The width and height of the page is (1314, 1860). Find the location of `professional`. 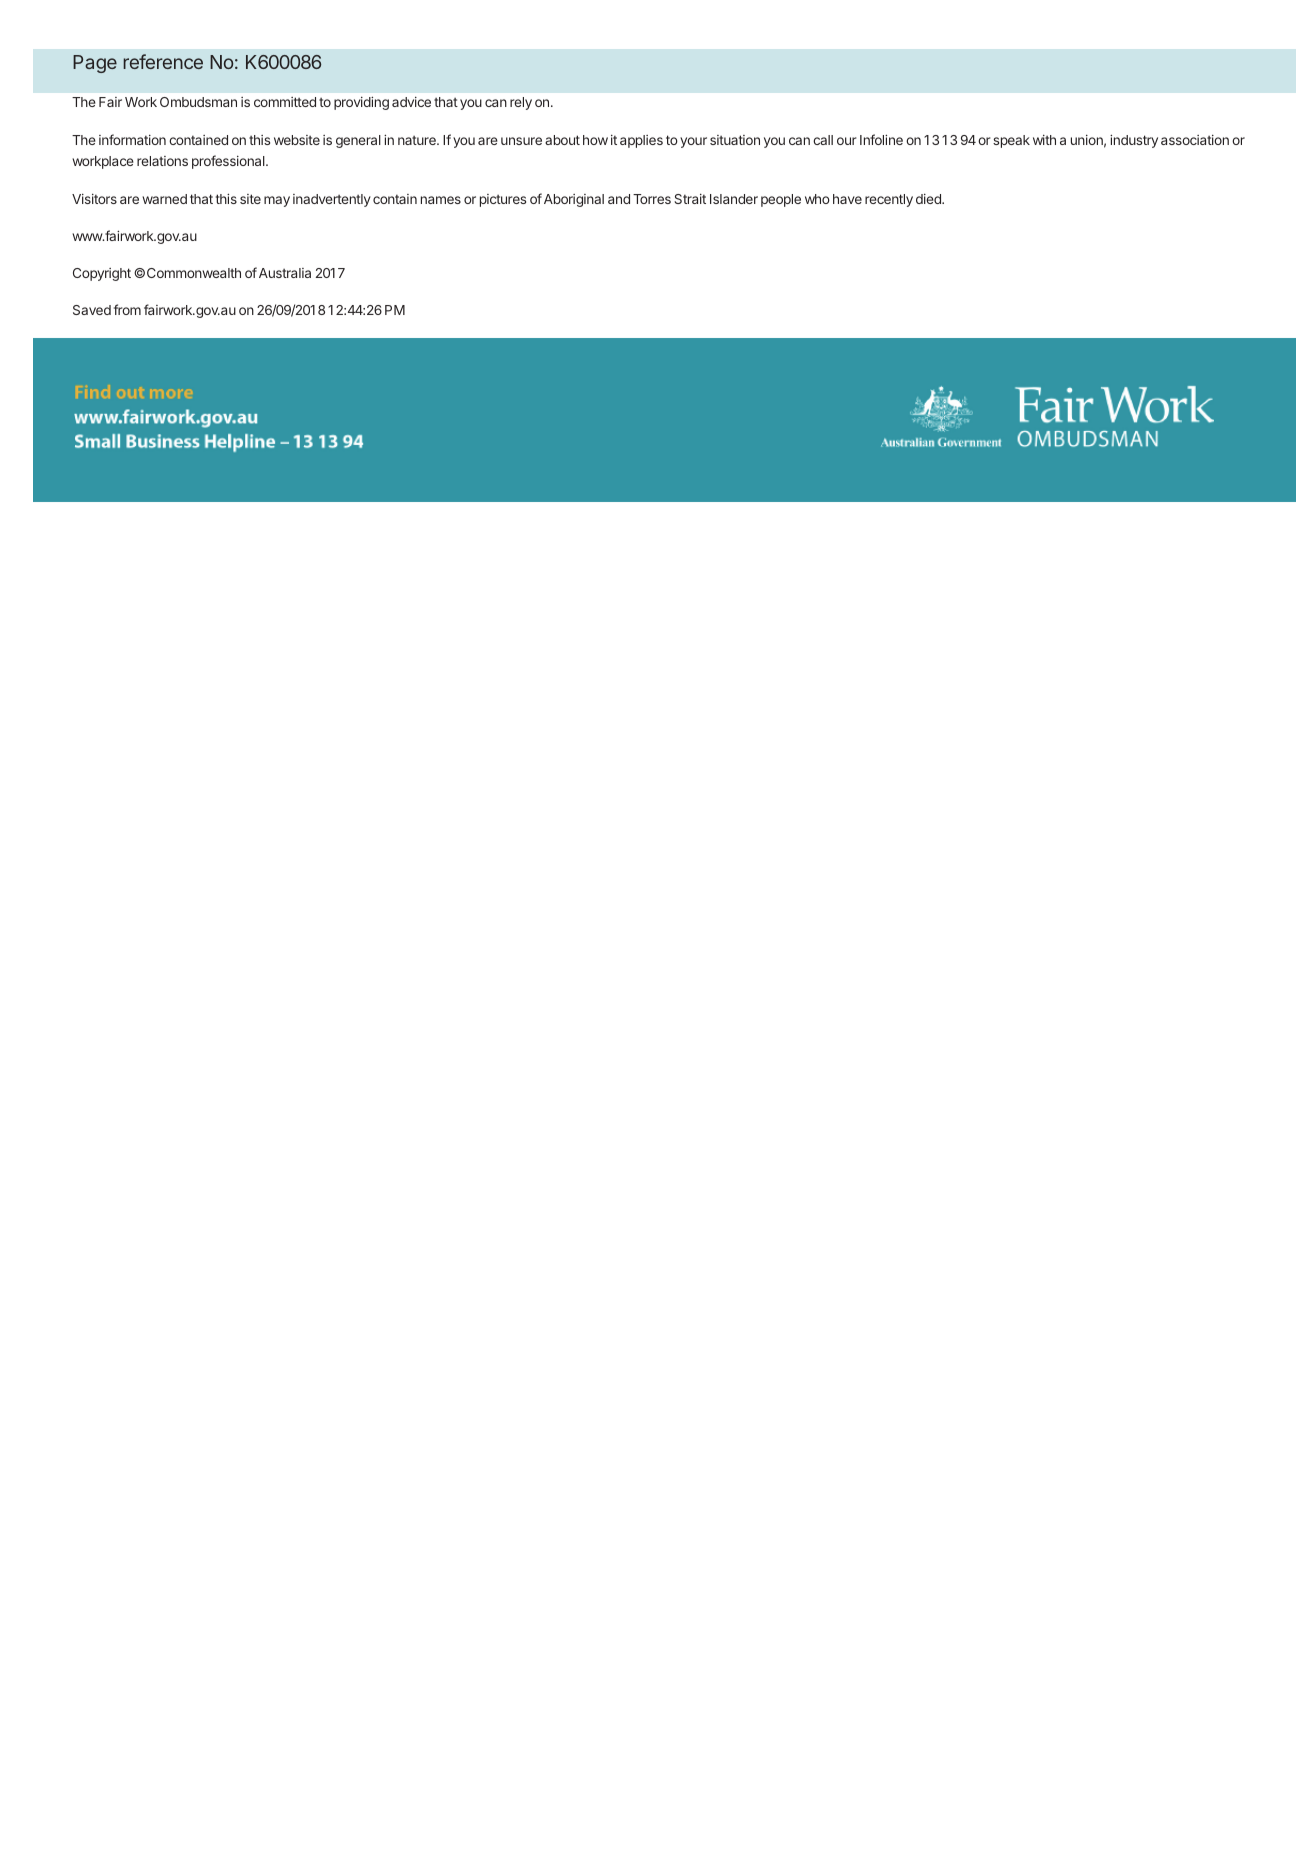

professional is located at coordinates (229, 162).
